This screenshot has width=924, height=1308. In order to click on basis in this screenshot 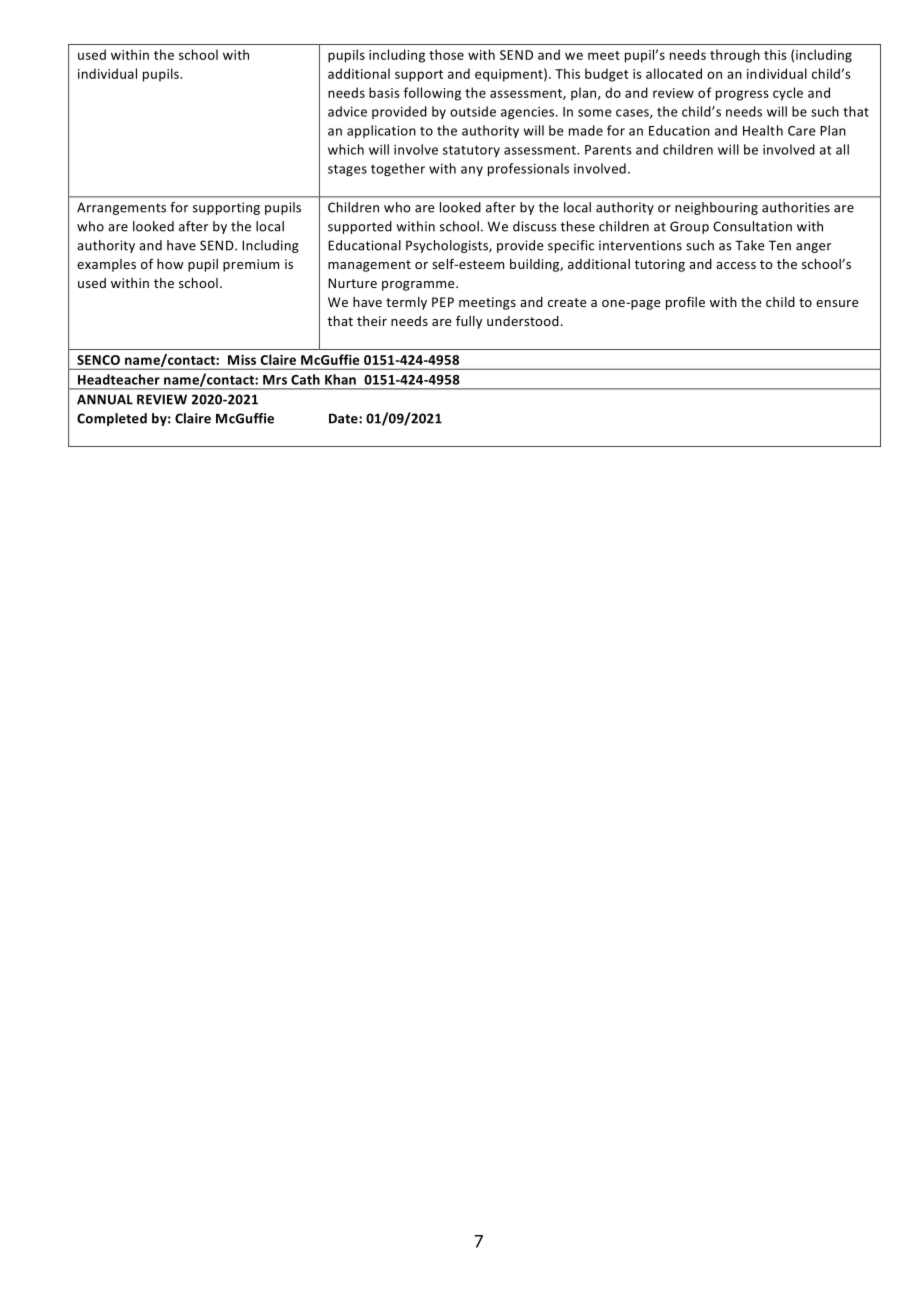, I will do `click(384, 92)`.
